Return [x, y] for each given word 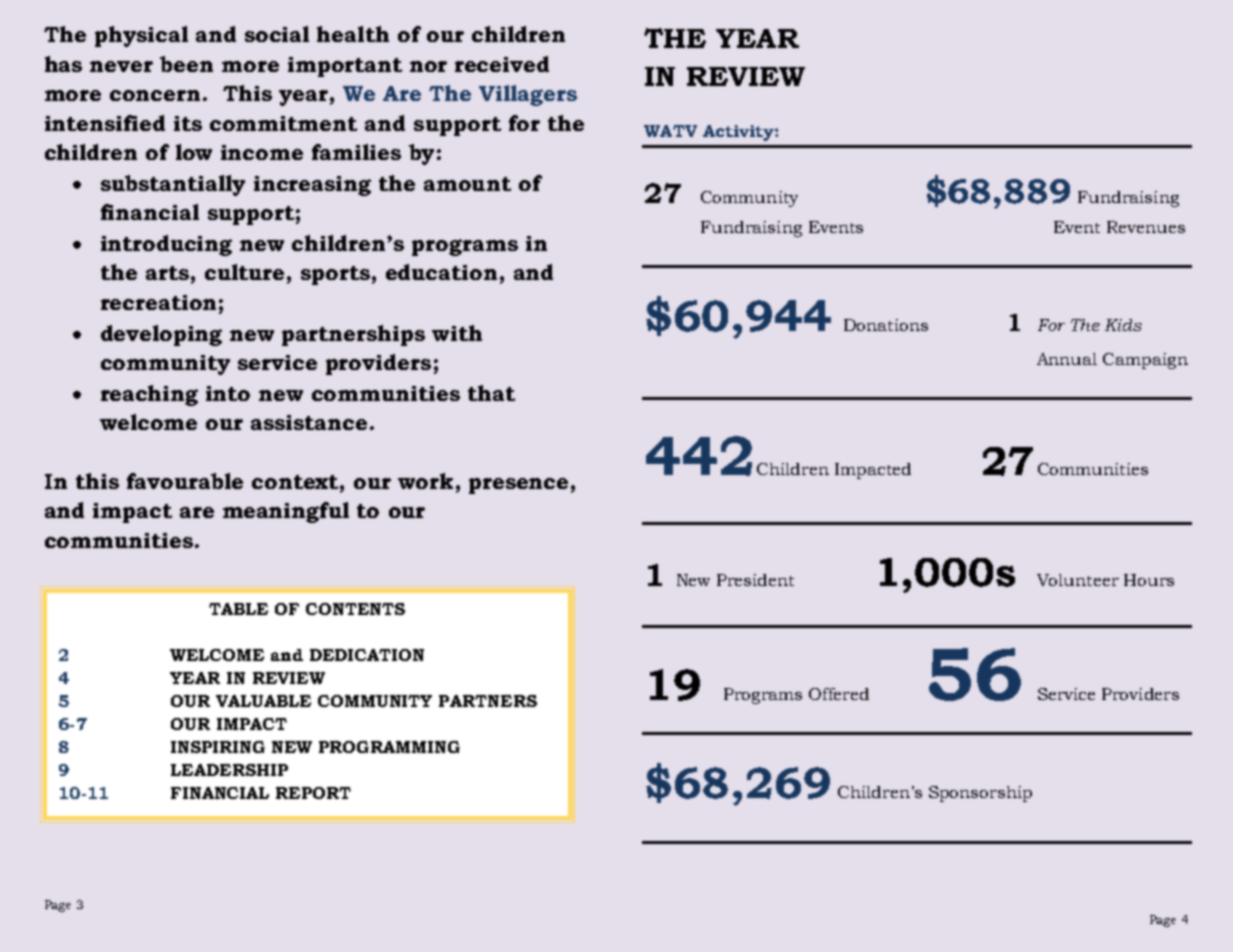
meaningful [286, 512]
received [502, 64]
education [441, 272]
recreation [158, 302]
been [186, 64]
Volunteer [1078, 580]
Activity [739, 133]
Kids [1123, 325]
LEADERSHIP [229, 770]
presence [518, 486]
